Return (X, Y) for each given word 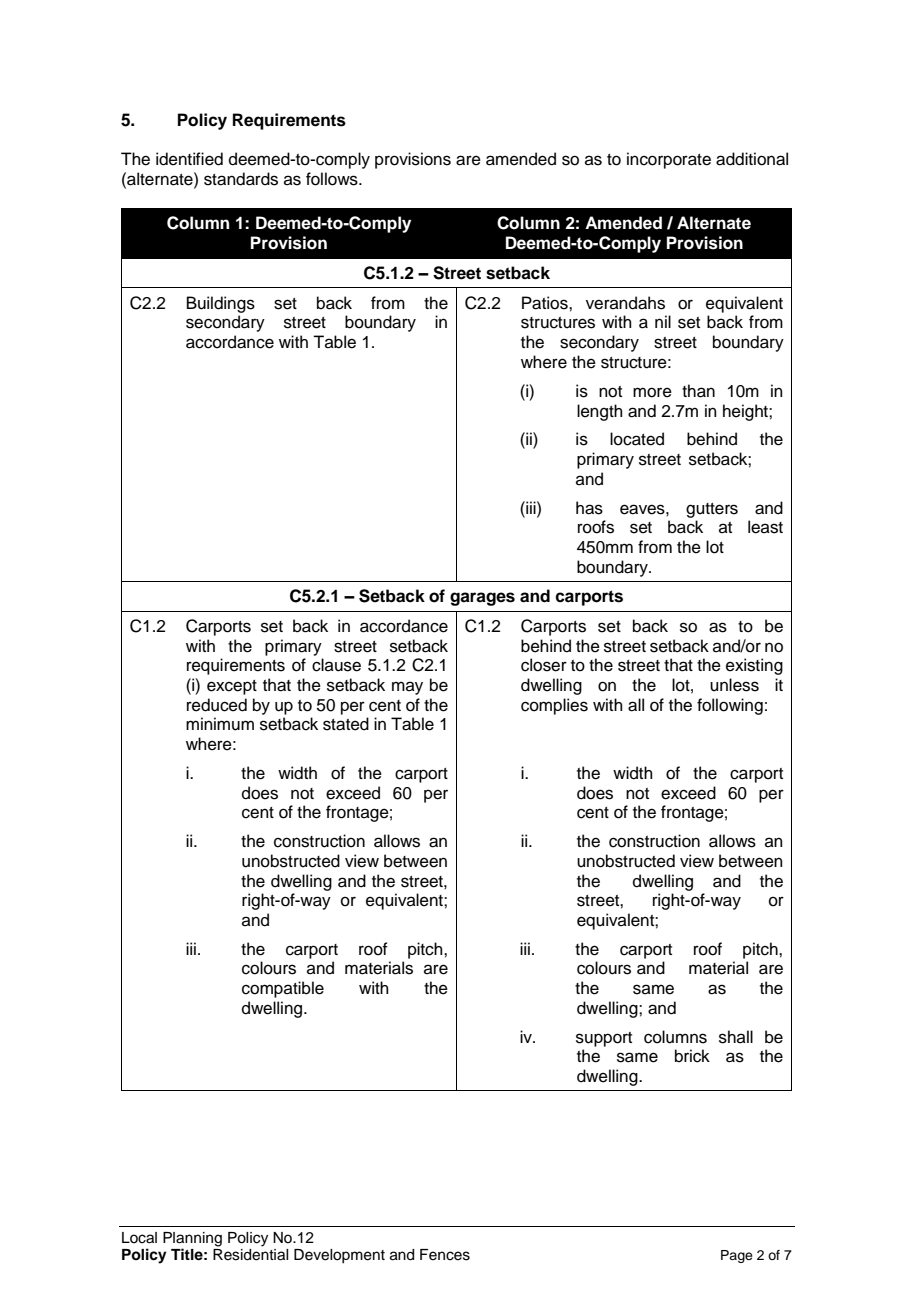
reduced (217, 705)
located (637, 439)
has (589, 508)
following (730, 706)
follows (333, 179)
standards (241, 179)
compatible (283, 989)
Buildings (221, 304)
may (407, 688)
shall (736, 1037)
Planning (192, 1240)
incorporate (669, 160)
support (604, 1039)
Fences (445, 1255)
